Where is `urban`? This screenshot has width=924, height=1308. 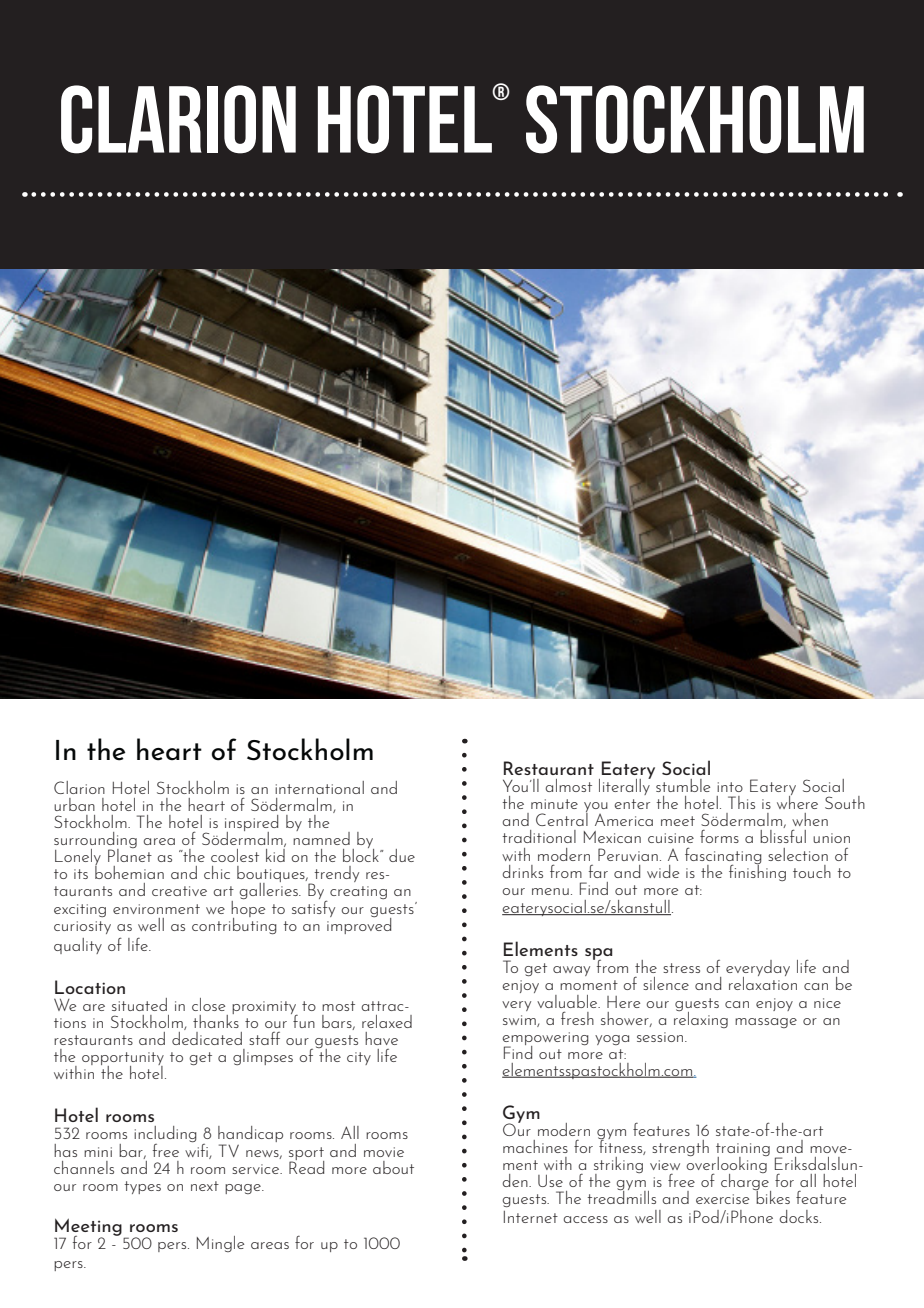
urban is located at coordinates (74, 804).
